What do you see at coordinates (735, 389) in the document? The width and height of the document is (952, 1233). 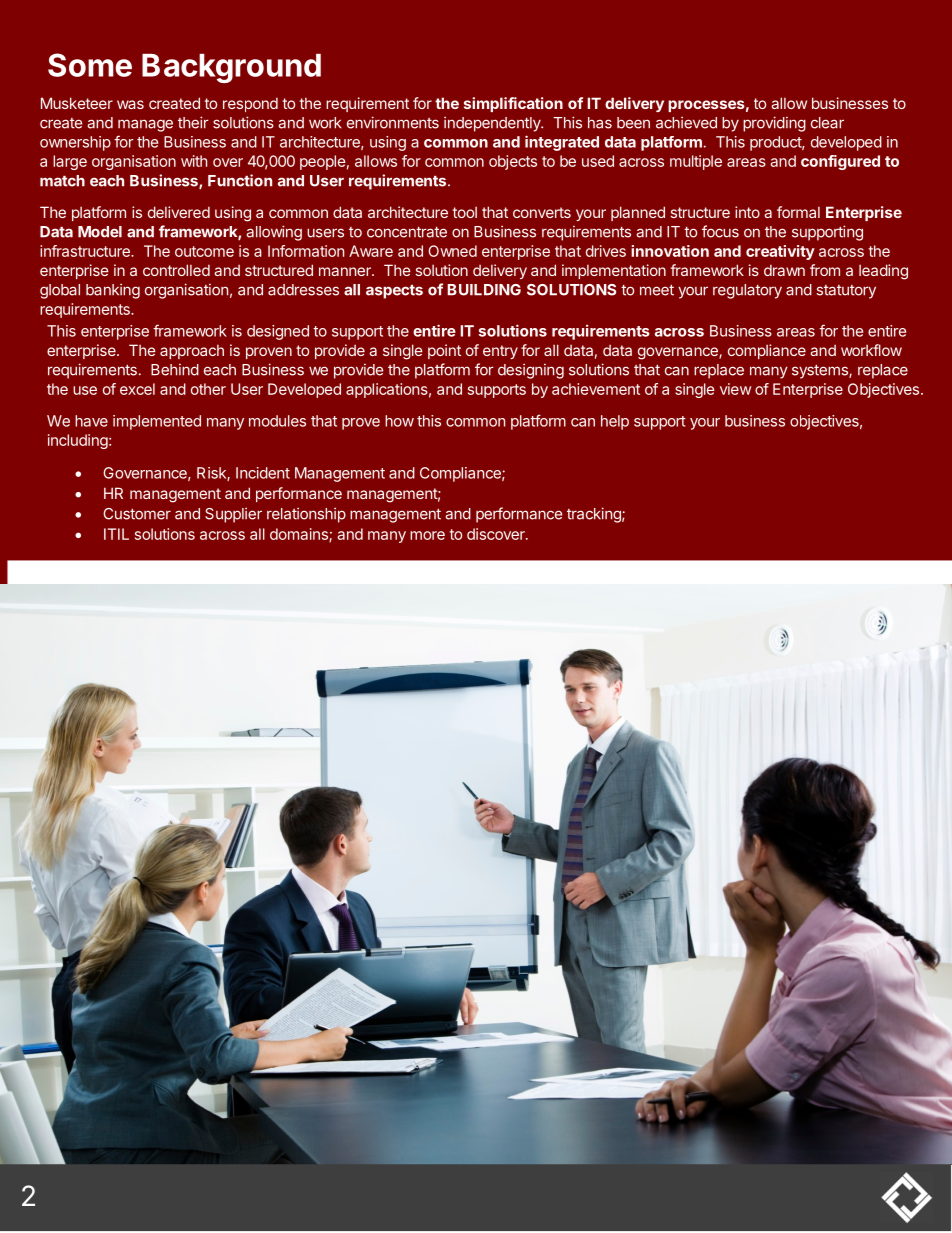 I see `view` at bounding box center [735, 389].
